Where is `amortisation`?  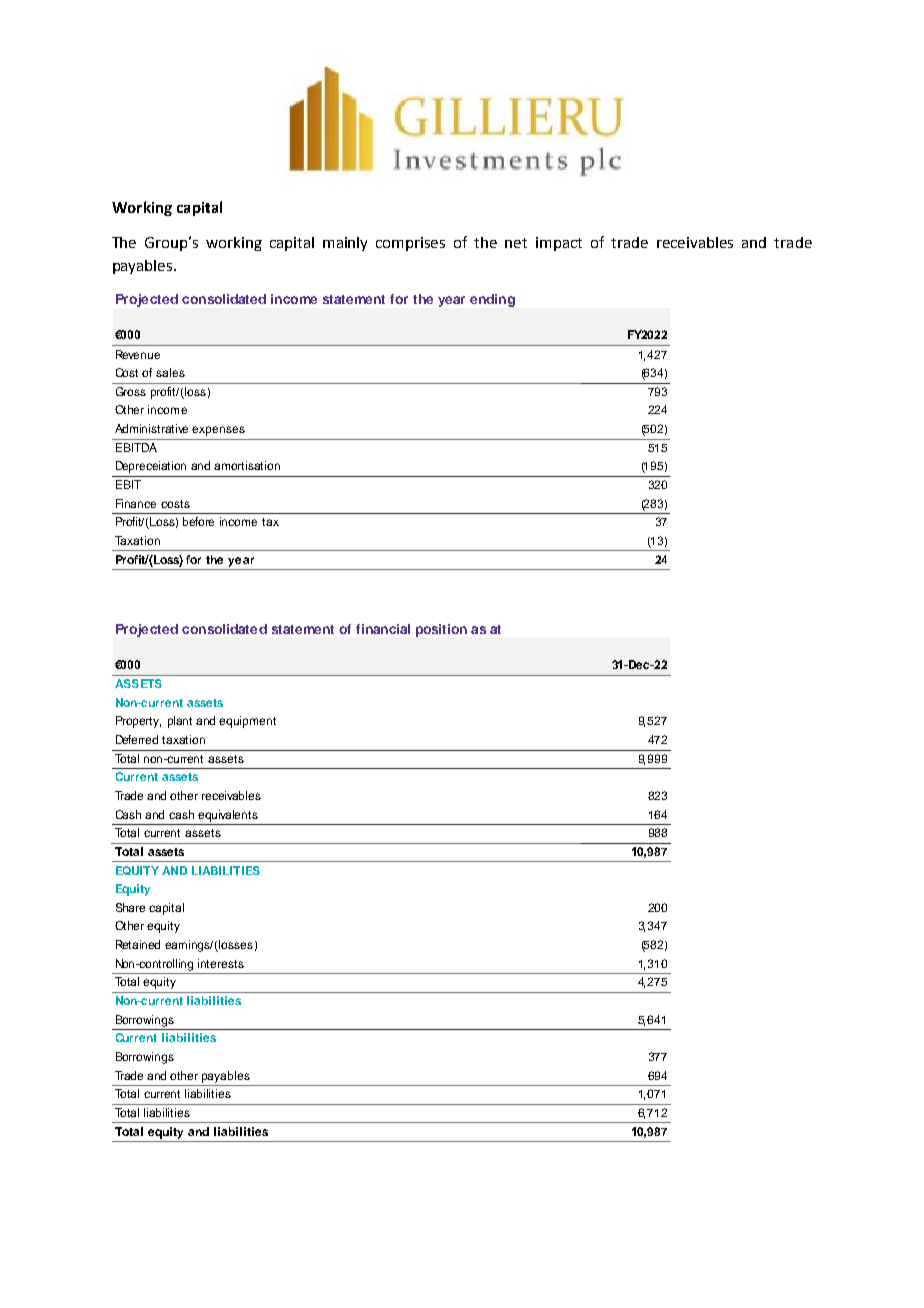
amortisation is located at coordinates (247, 465).
